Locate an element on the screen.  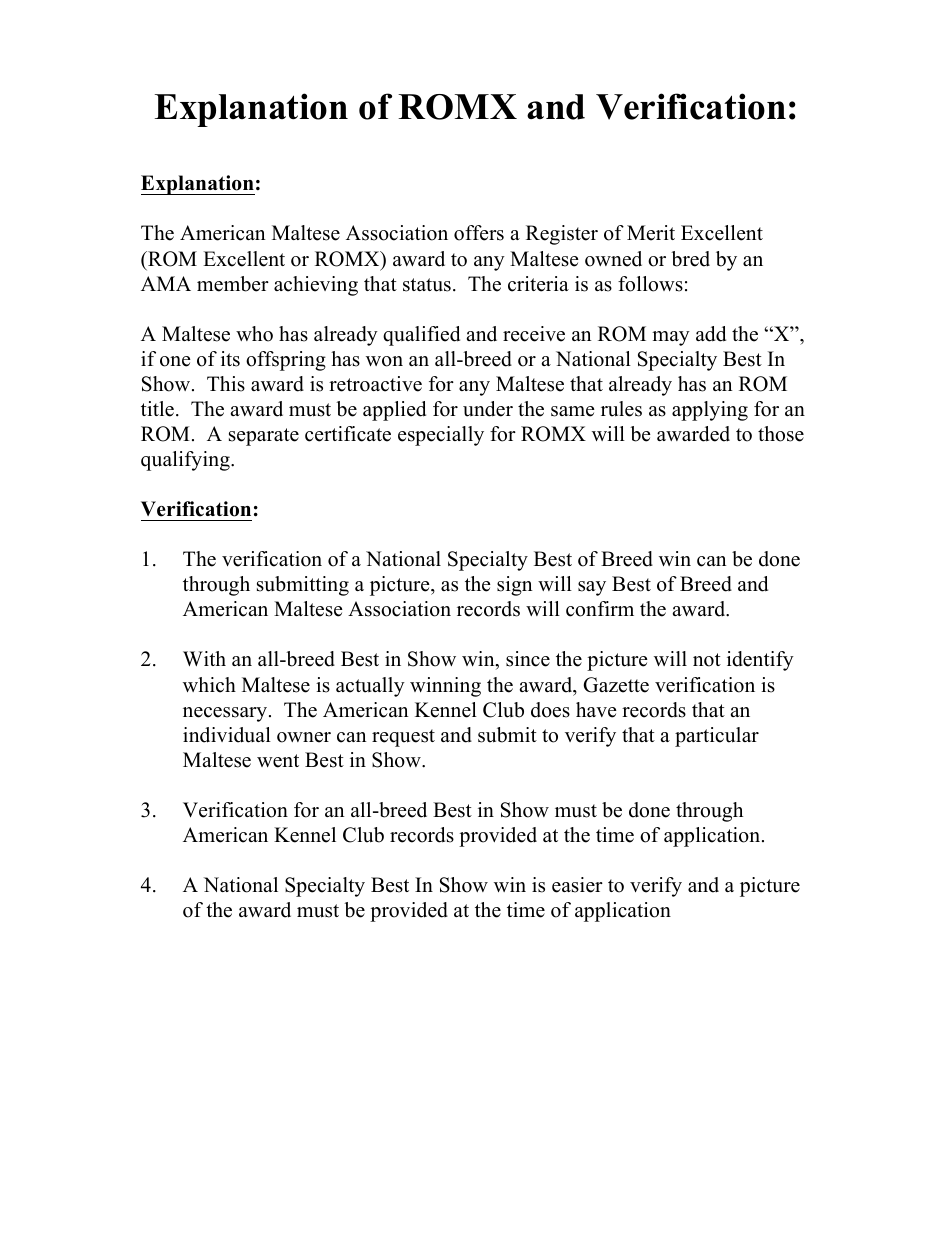
offers is located at coordinates (479, 233).
